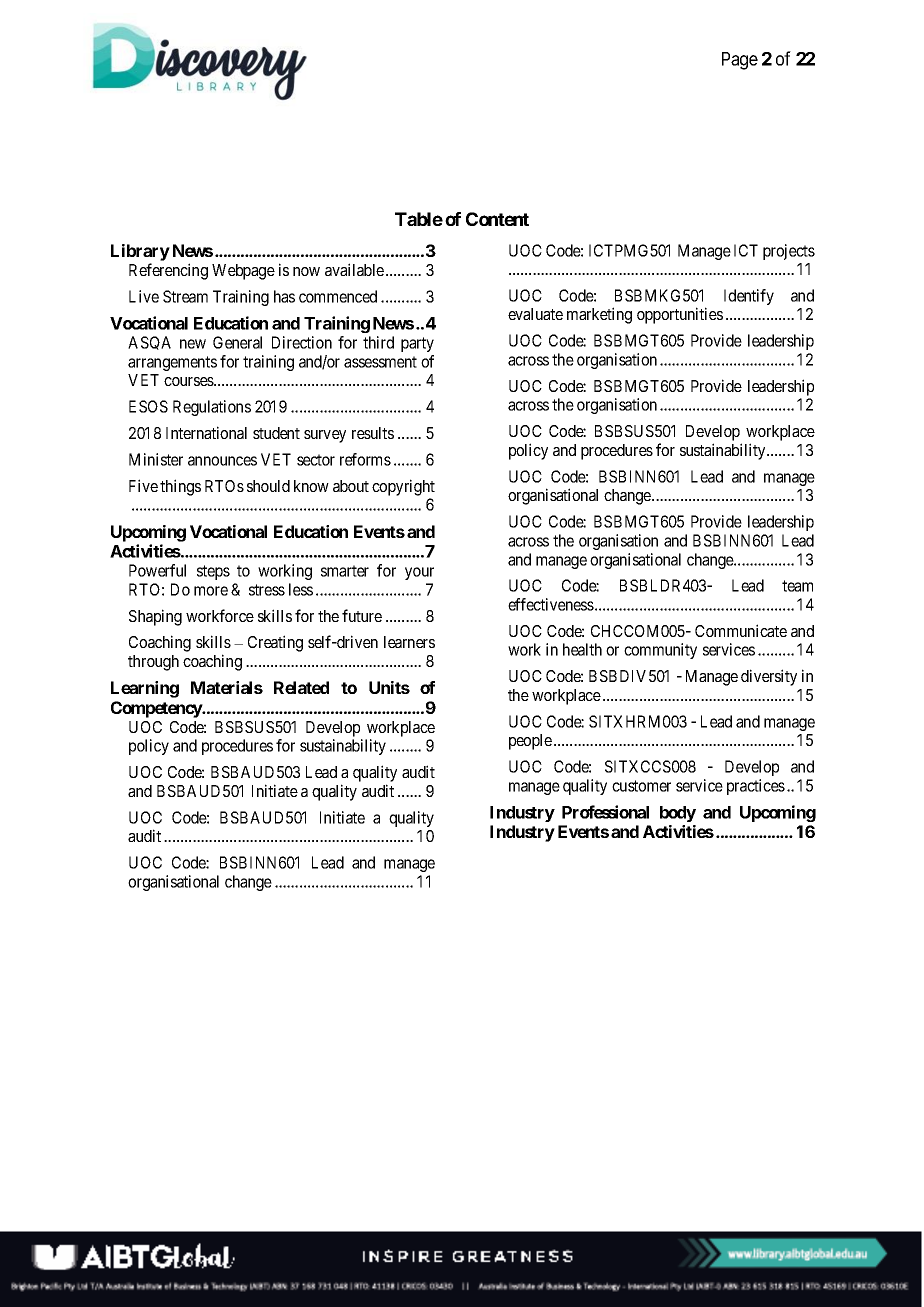 The height and width of the page is (1307, 924). I want to click on Content, so click(497, 219).
